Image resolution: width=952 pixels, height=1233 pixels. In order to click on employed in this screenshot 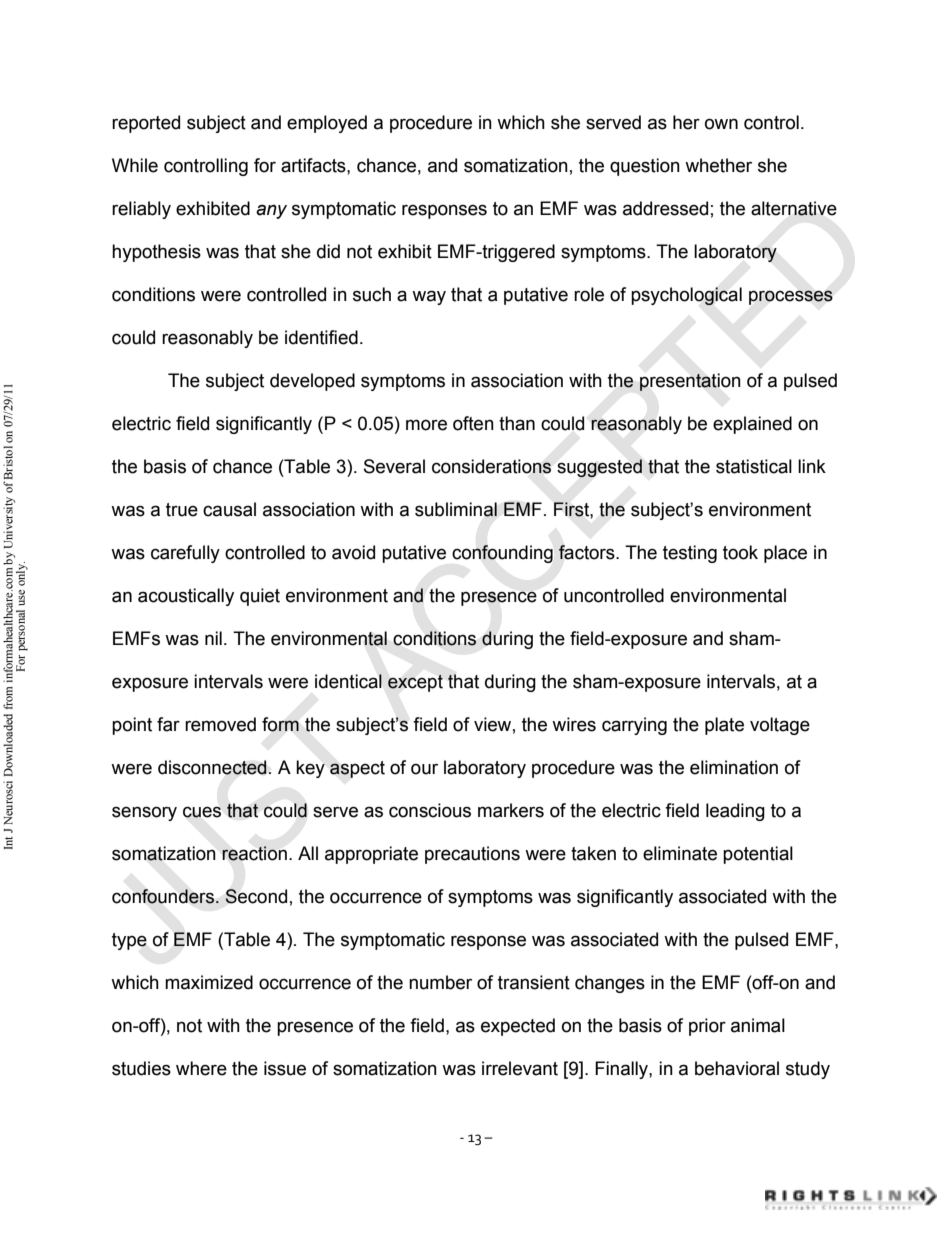, I will do `click(327, 124)`.
